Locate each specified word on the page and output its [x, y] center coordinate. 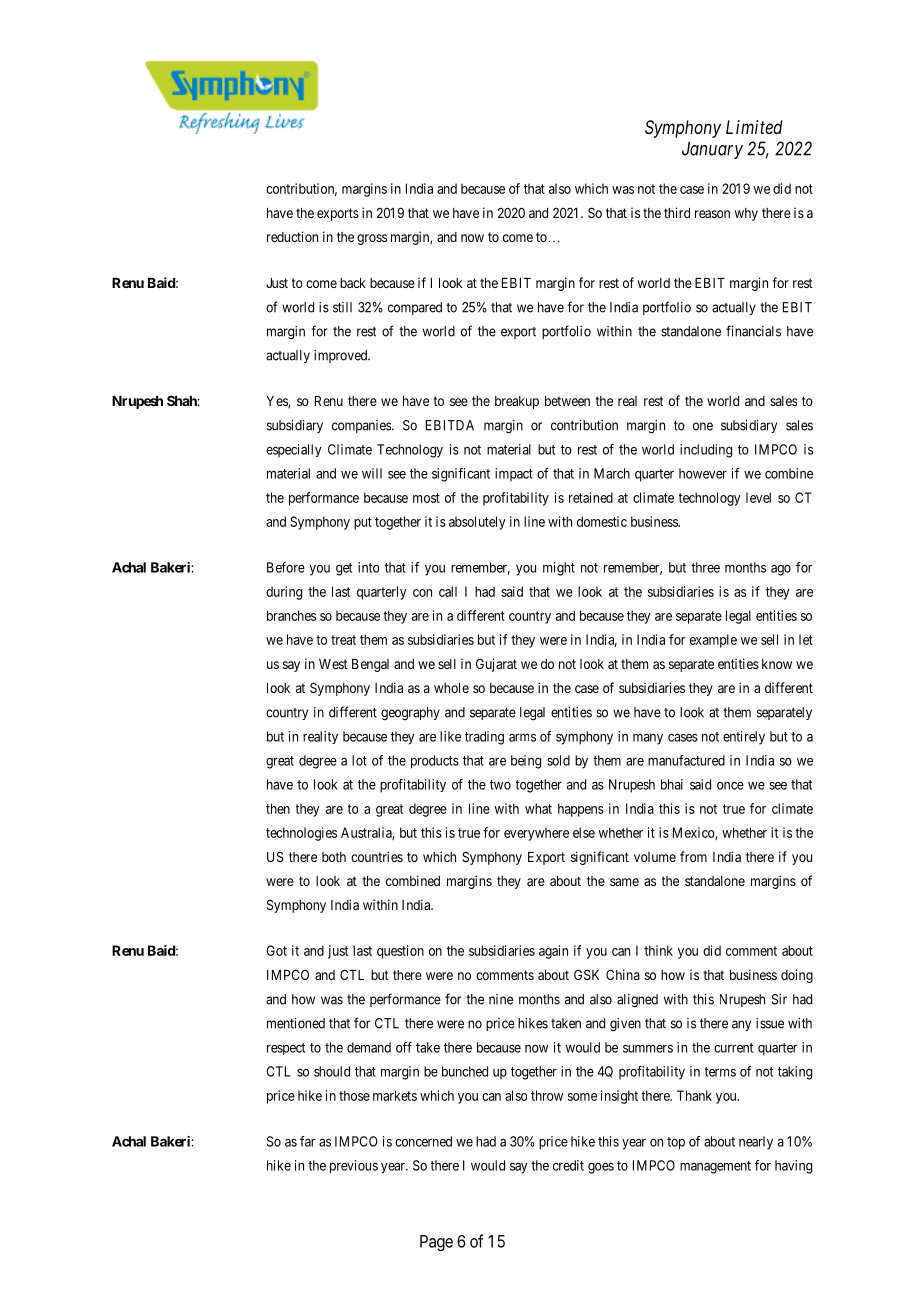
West [333, 664]
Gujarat [496, 665]
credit [568, 1165]
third [677, 212]
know [777, 664]
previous [354, 1167]
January [712, 150]
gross [372, 239]
